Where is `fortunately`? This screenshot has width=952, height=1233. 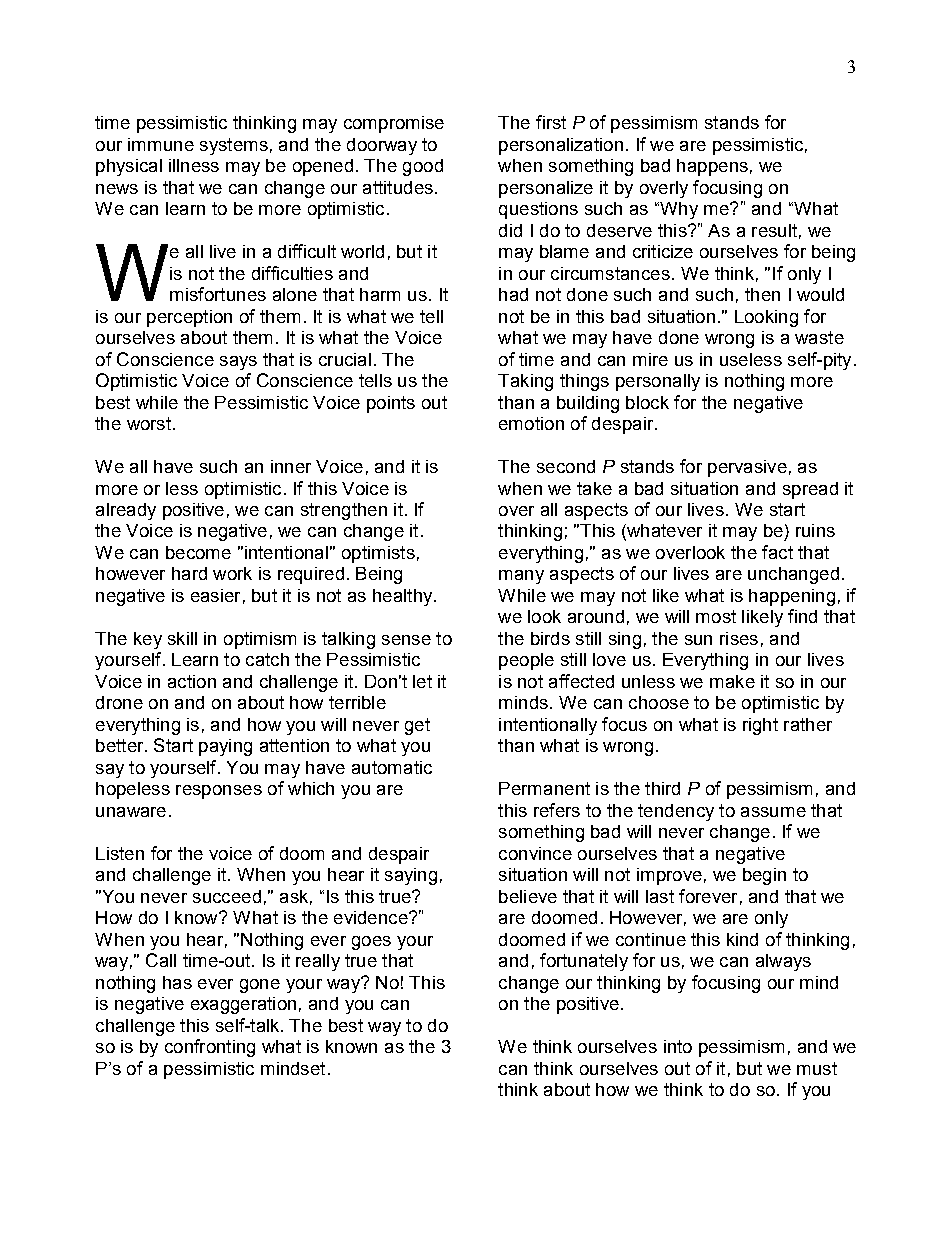 fortunately is located at coordinates (584, 962).
